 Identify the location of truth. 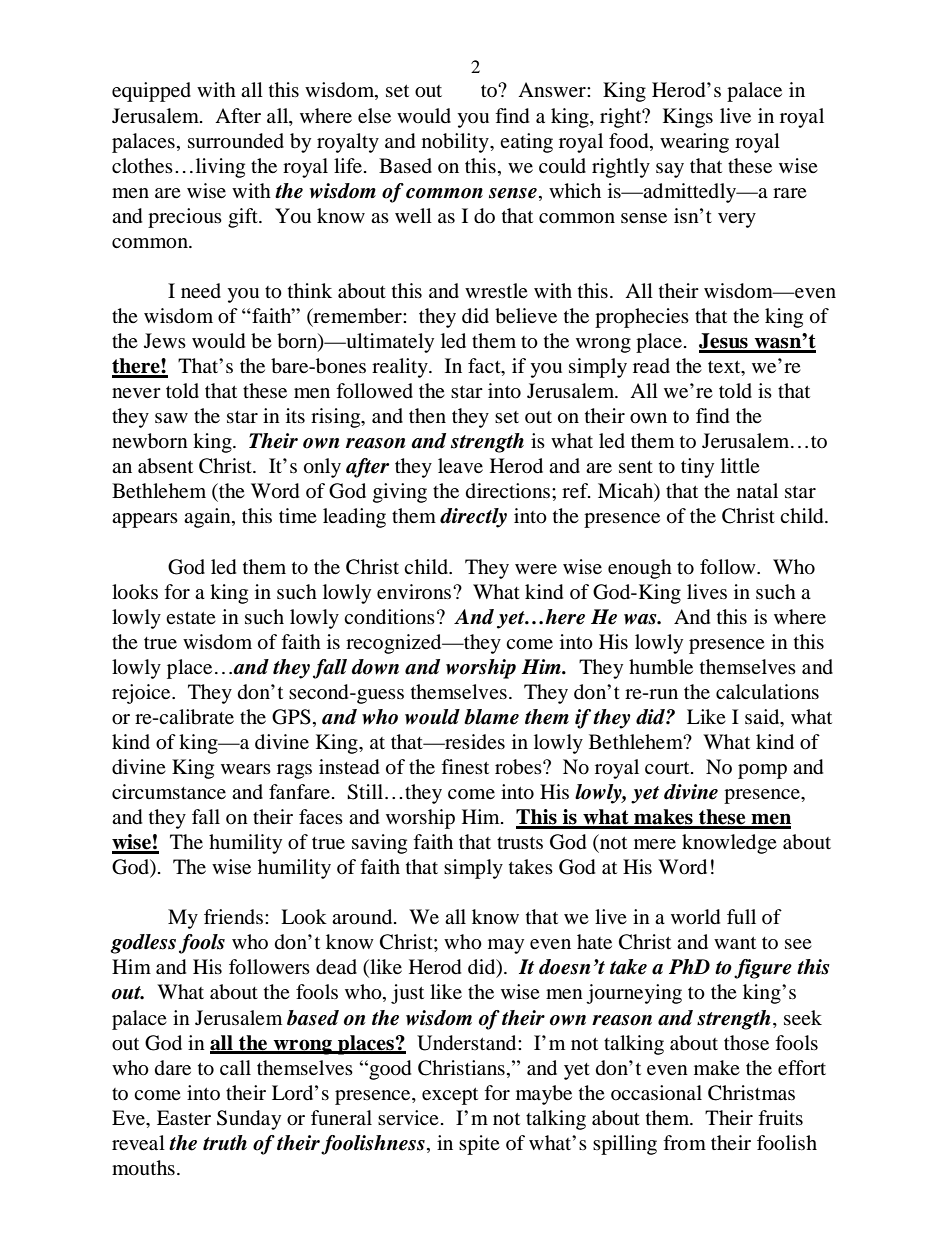
(225, 1142).
